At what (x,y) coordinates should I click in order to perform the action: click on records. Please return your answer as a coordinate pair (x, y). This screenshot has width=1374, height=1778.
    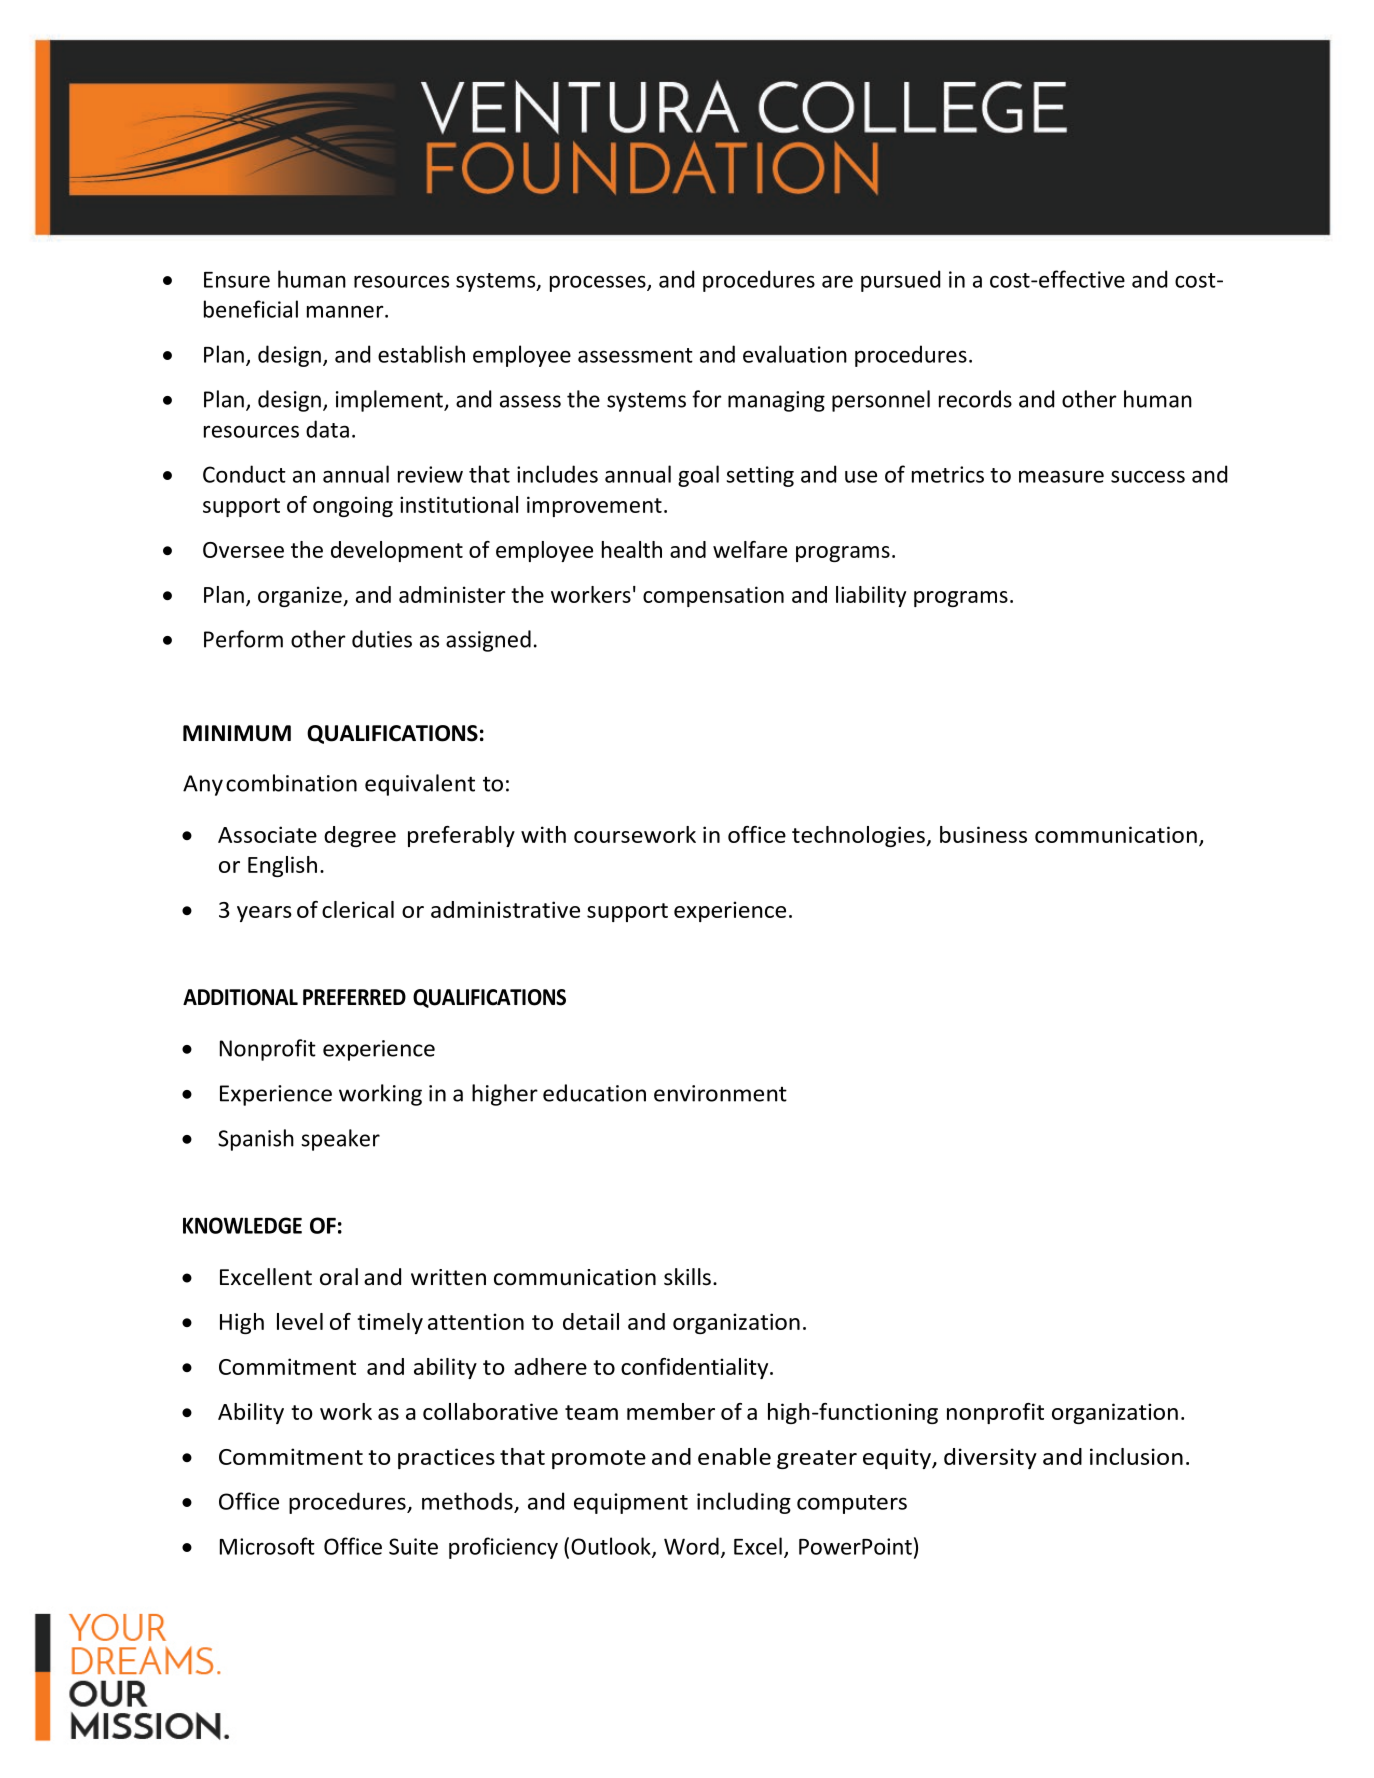
    Looking at the image, I should click on (975, 399).
